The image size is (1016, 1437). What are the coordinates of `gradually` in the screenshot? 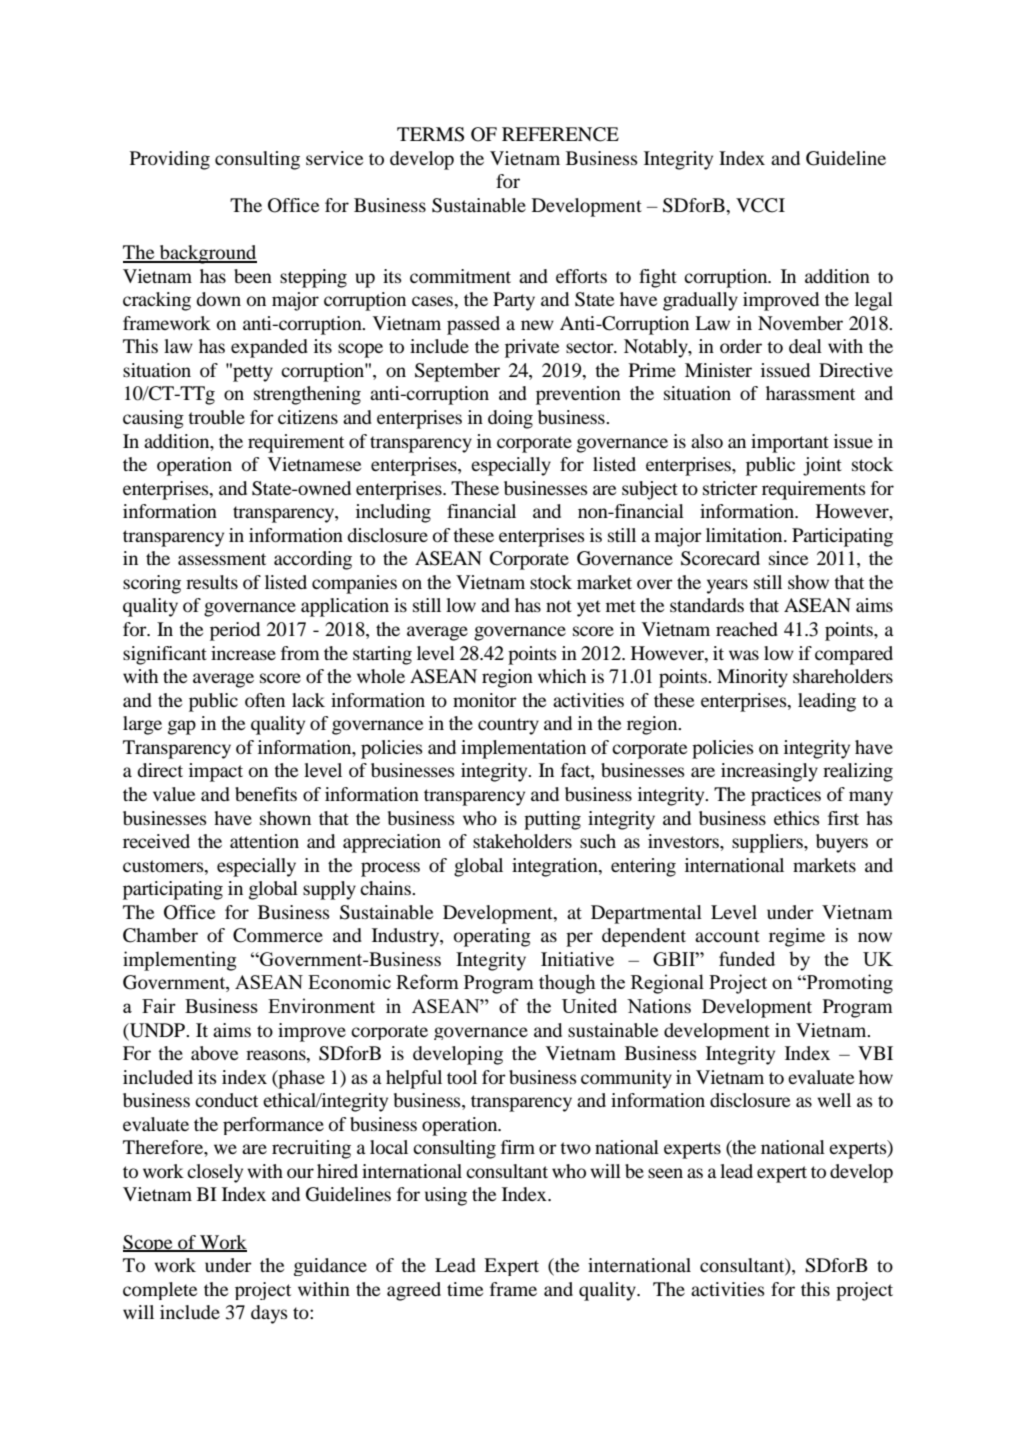 It's located at (700, 301).
